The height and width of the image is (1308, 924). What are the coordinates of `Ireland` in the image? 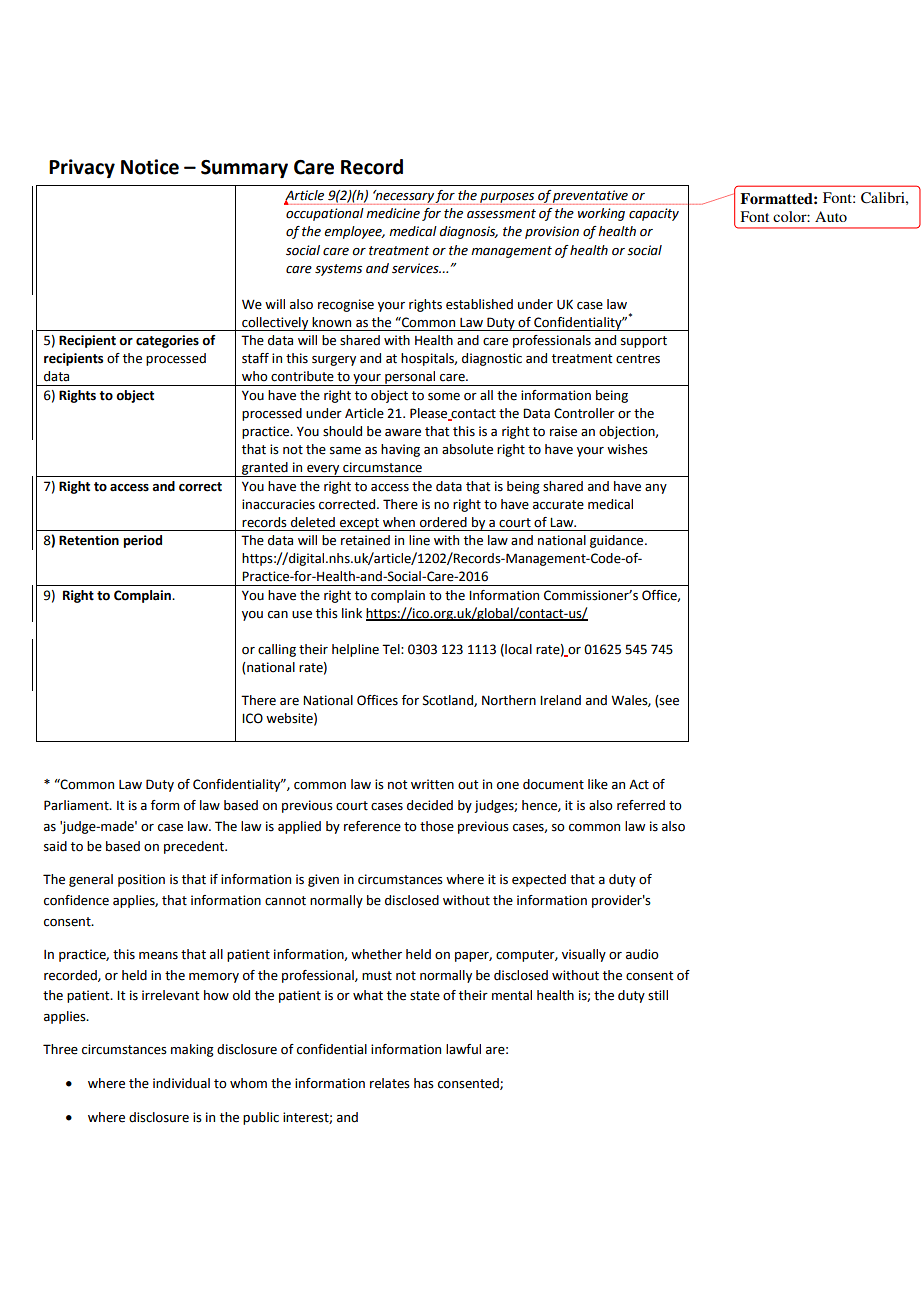 It's located at (560, 700).
